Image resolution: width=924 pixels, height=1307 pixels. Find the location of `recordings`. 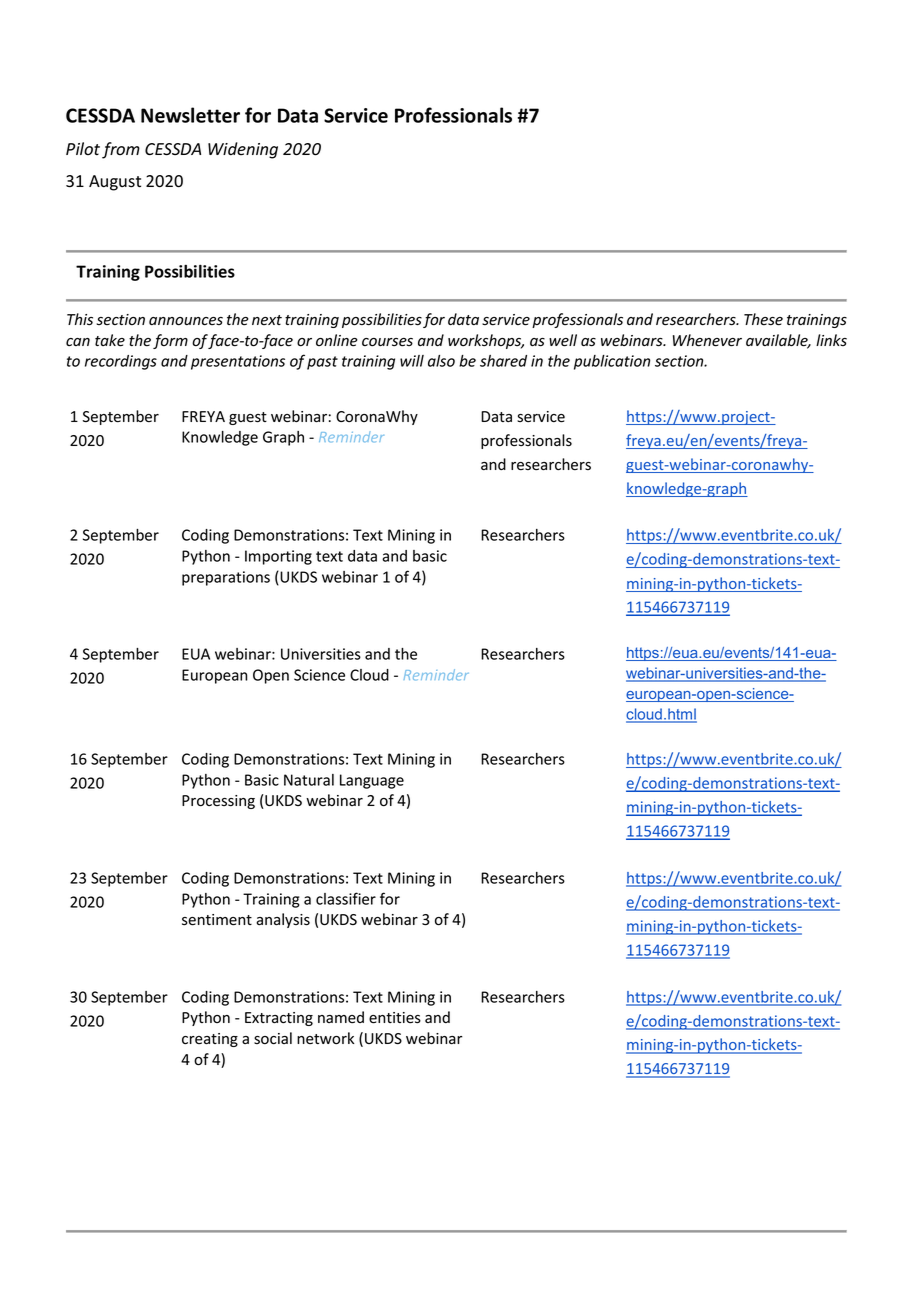

recordings is located at coordinates (121, 362).
